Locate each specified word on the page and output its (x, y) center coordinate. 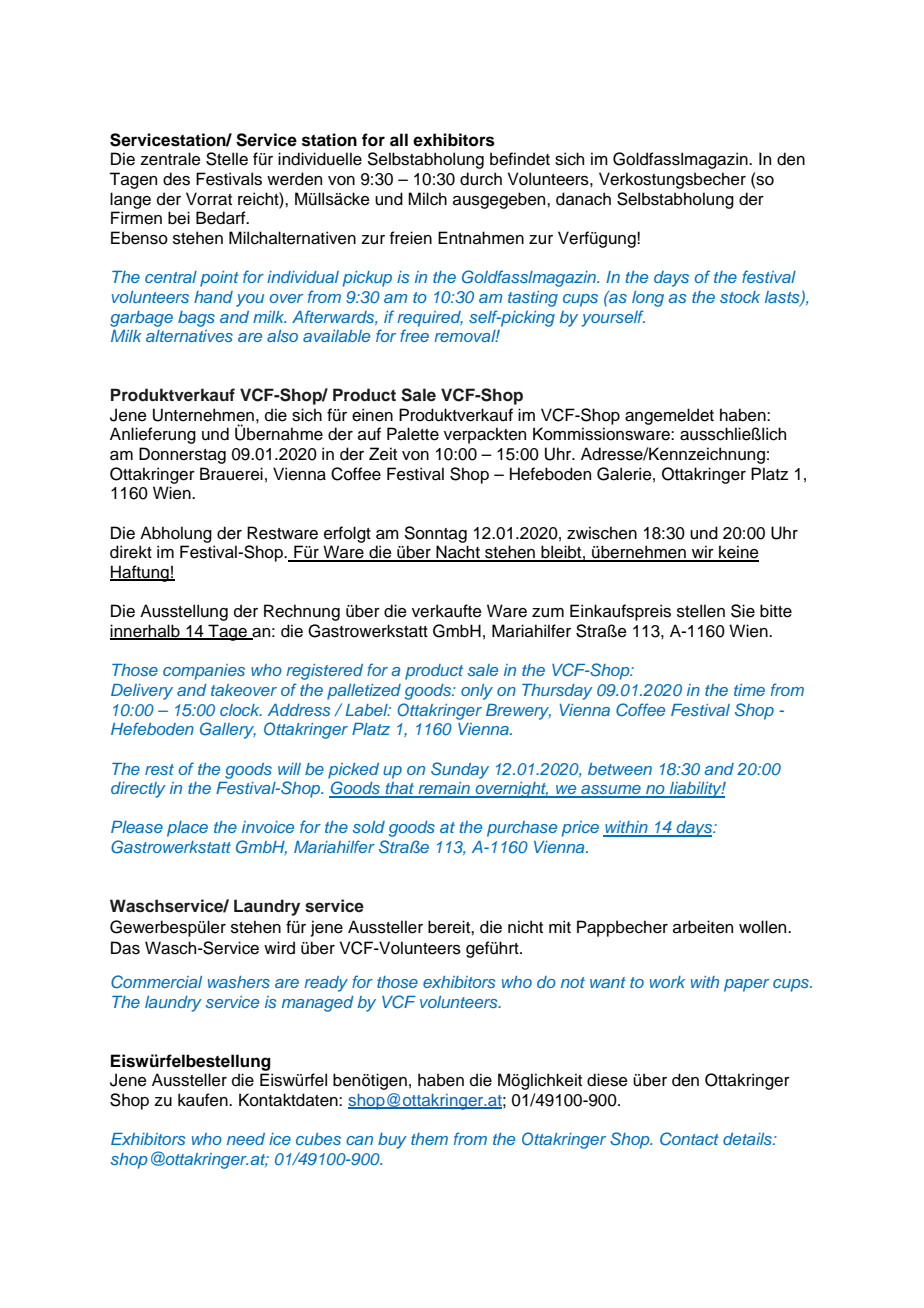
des (176, 179)
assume (611, 791)
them (429, 1139)
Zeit (383, 454)
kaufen (204, 1100)
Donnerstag (182, 455)
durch (481, 179)
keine (738, 553)
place (187, 829)
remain (444, 789)
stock (740, 297)
